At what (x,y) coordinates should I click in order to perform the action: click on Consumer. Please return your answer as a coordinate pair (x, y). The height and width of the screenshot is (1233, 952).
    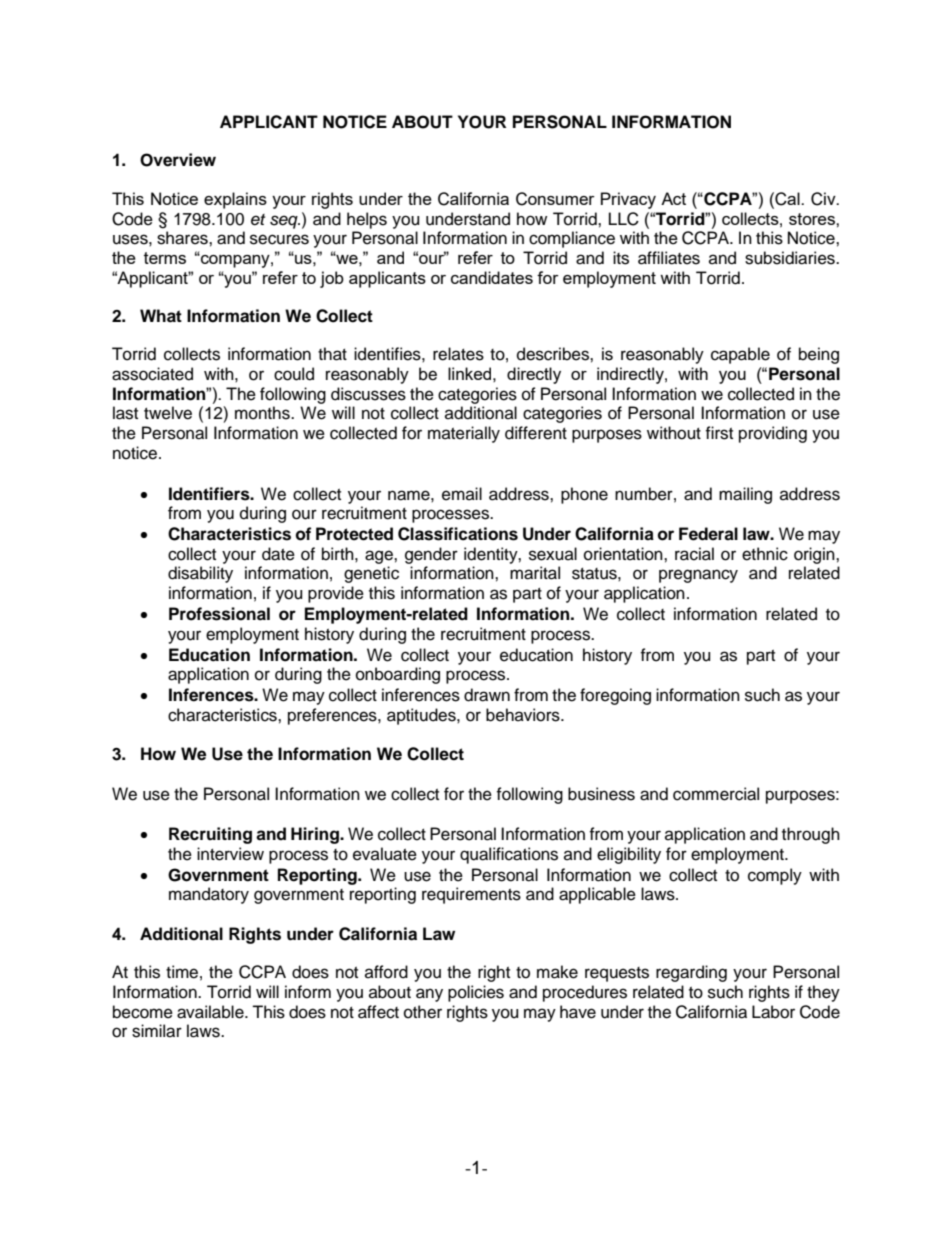
    Looking at the image, I should click on (555, 199).
